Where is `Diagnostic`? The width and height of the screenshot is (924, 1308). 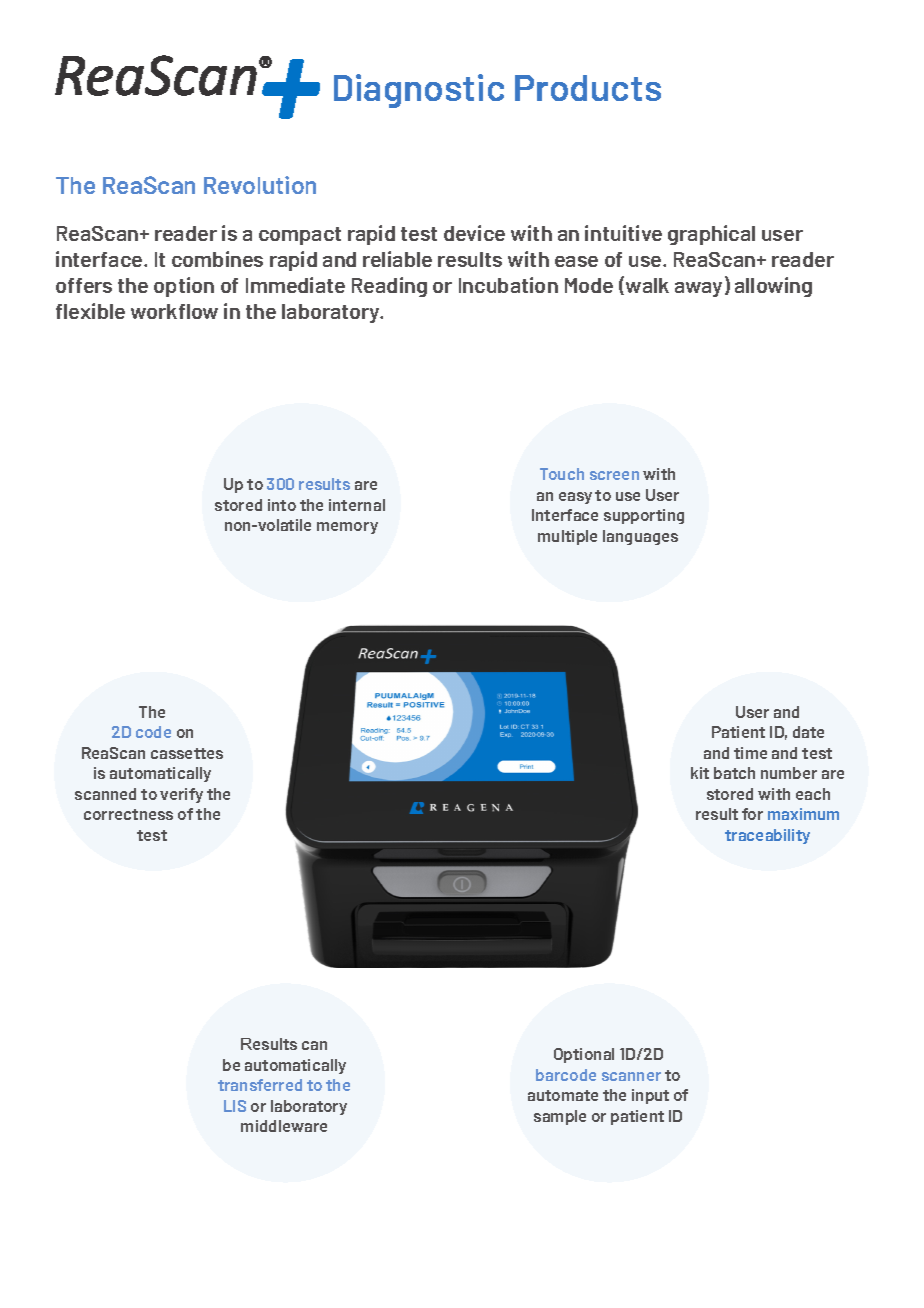
Diagnostic is located at coordinates (419, 91).
